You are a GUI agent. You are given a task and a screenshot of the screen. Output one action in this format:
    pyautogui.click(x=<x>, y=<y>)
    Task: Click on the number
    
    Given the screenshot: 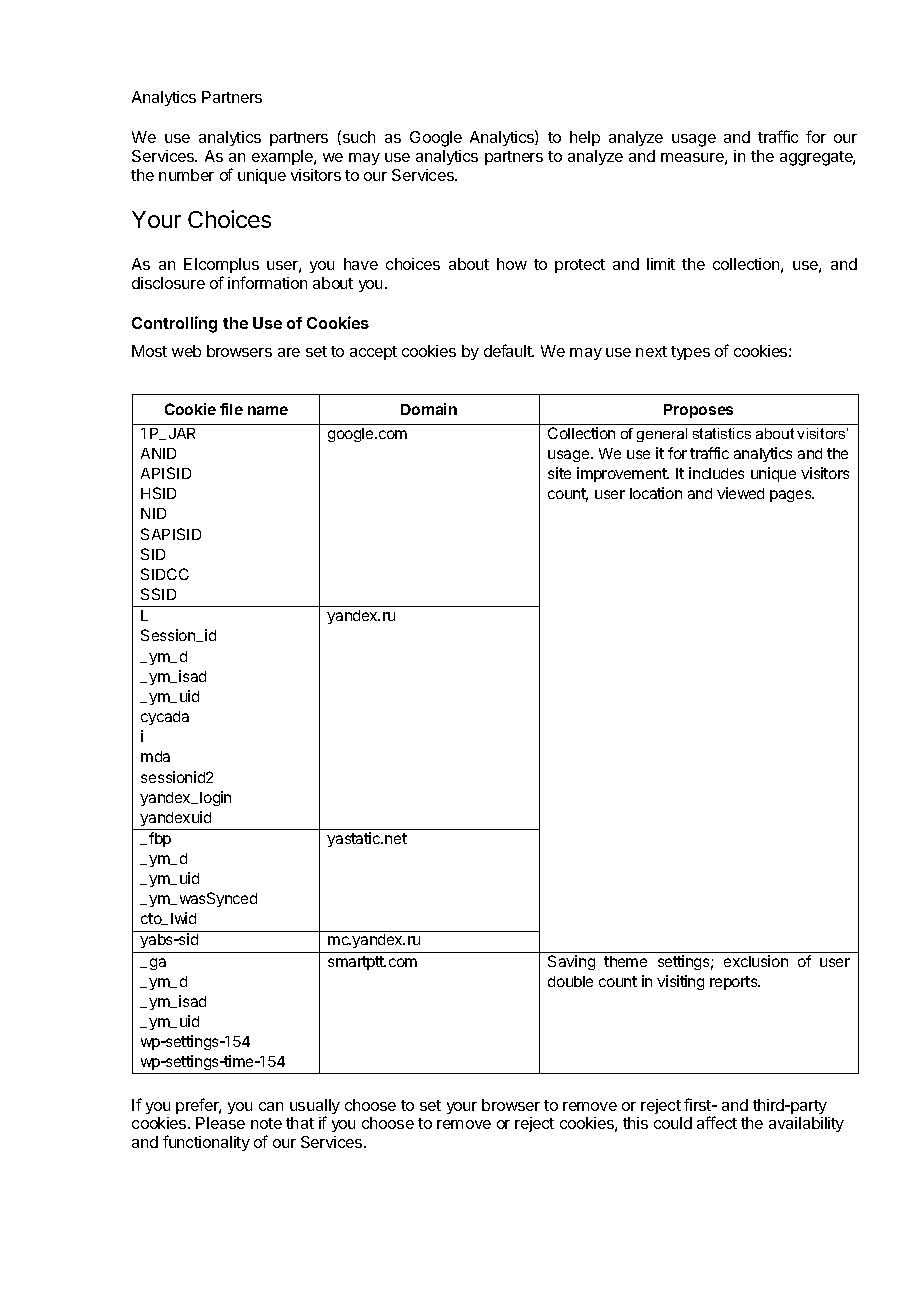 What is the action you would take?
    pyautogui.click(x=186, y=175)
